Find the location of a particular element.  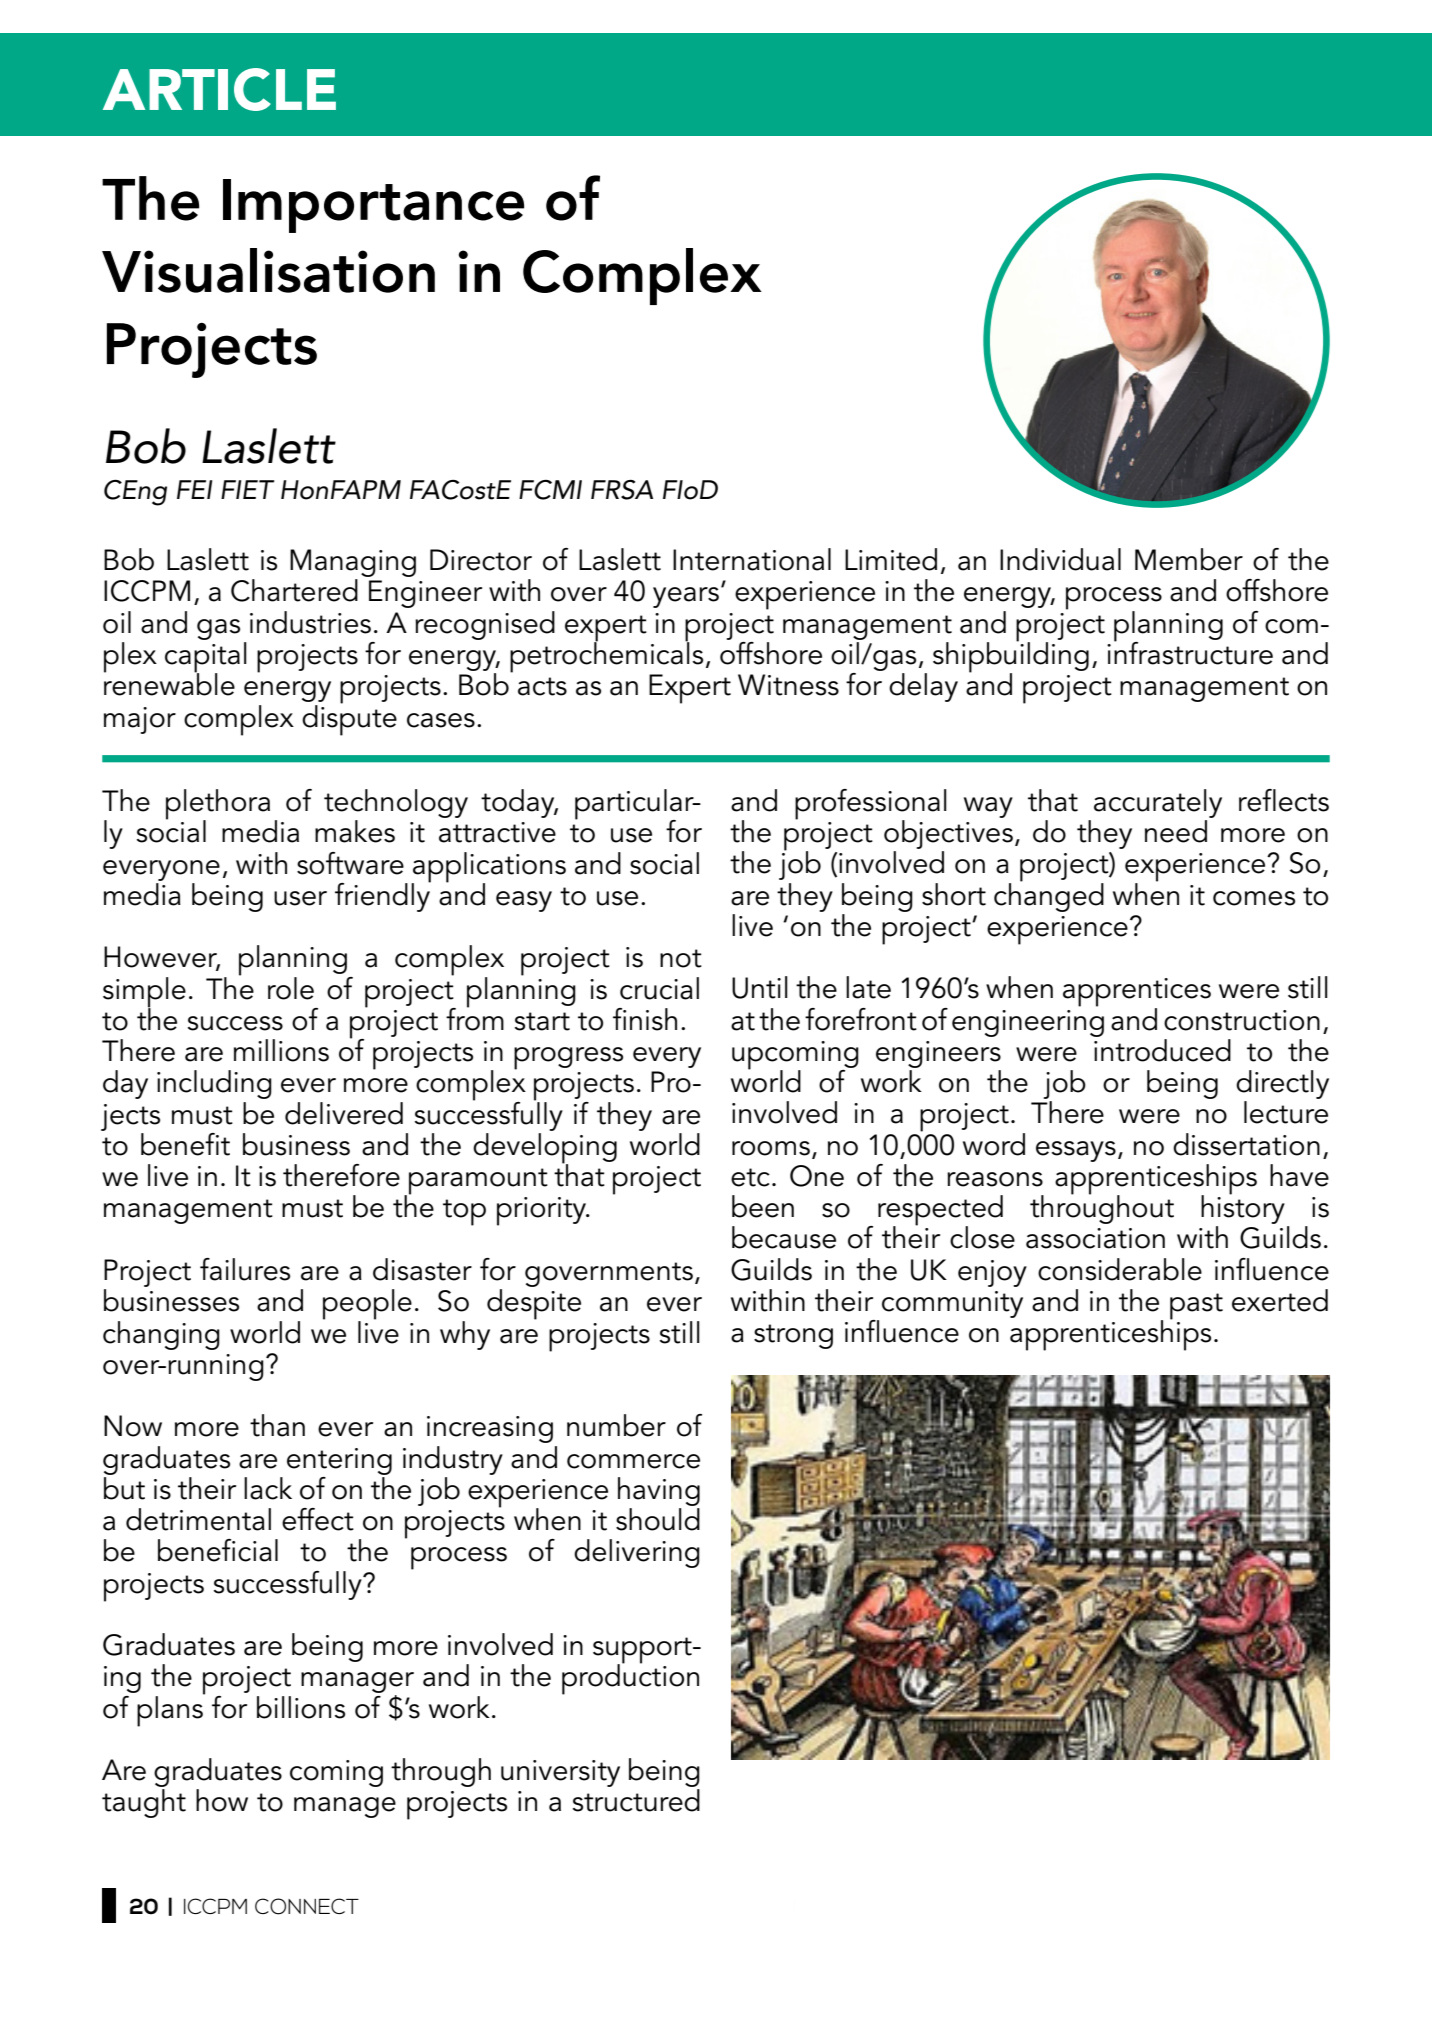

ARTICLE is located at coordinates (219, 89).
